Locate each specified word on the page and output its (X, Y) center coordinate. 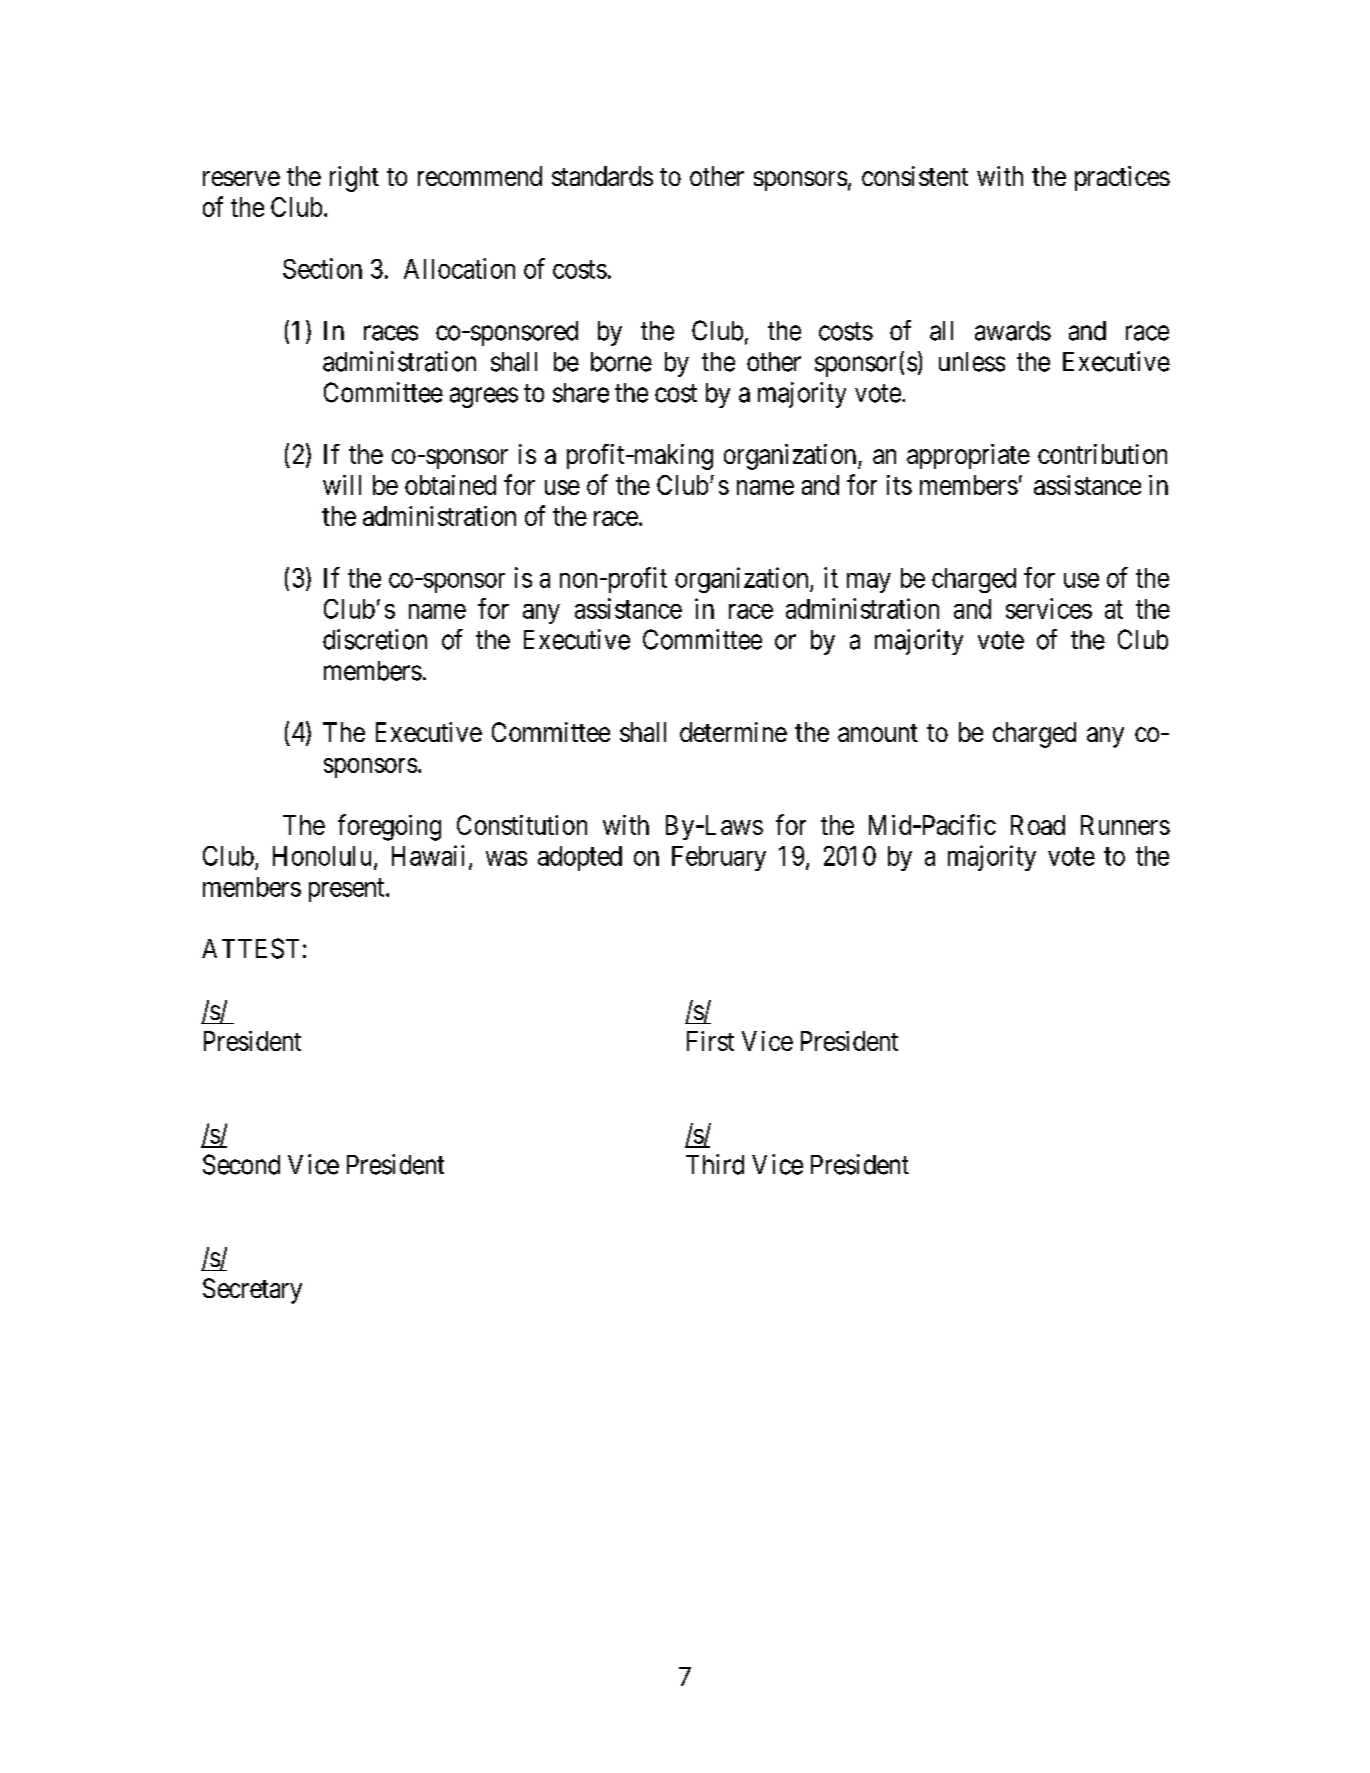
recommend (480, 176)
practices (1122, 178)
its (899, 485)
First (710, 1041)
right (354, 179)
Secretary (252, 1291)
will (342, 485)
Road (1038, 825)
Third (715, 1164)
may (869, 583)
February (719, 858)
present (348, 890)
